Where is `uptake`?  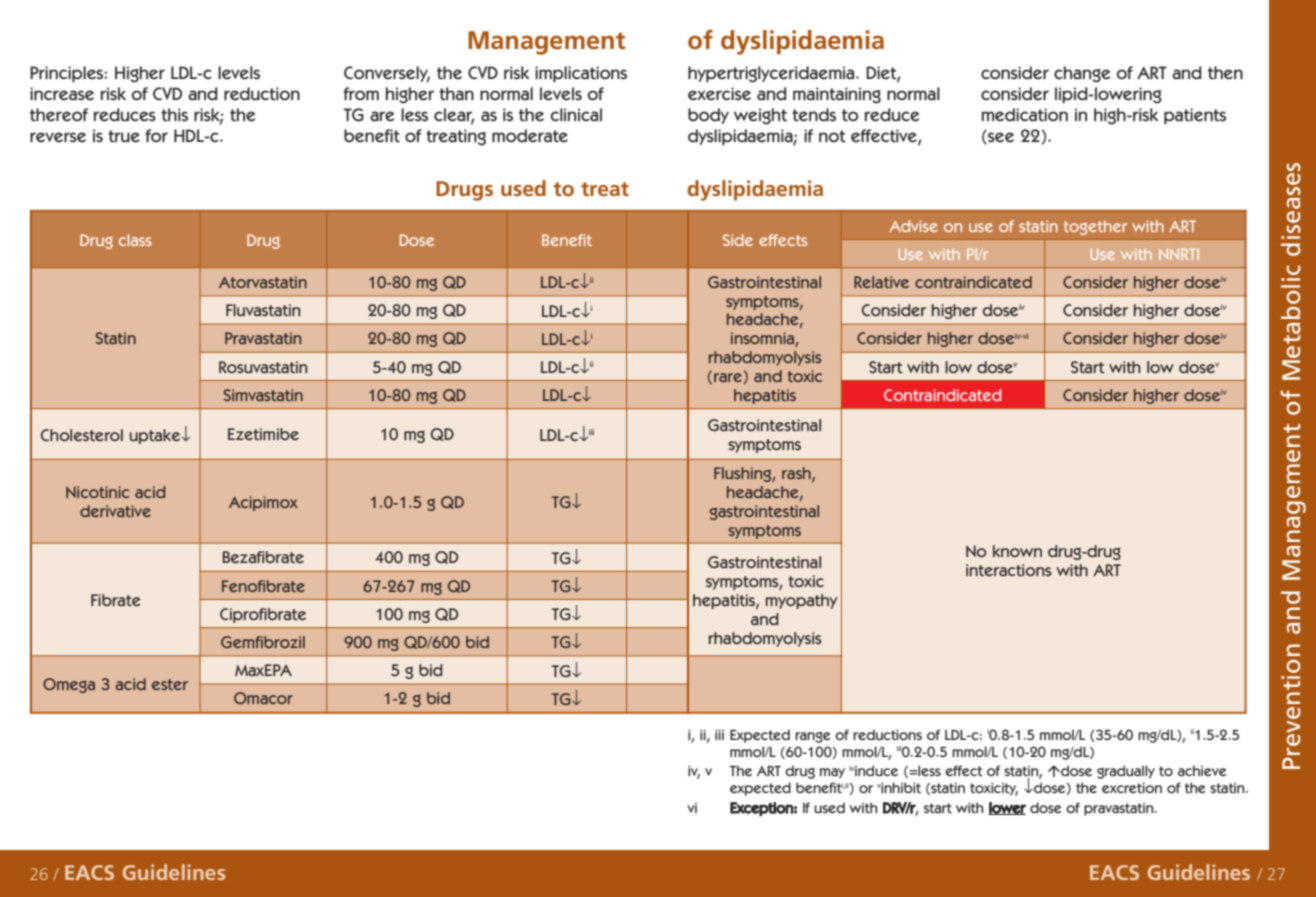
uptake is located at coordinates (156, 436).
